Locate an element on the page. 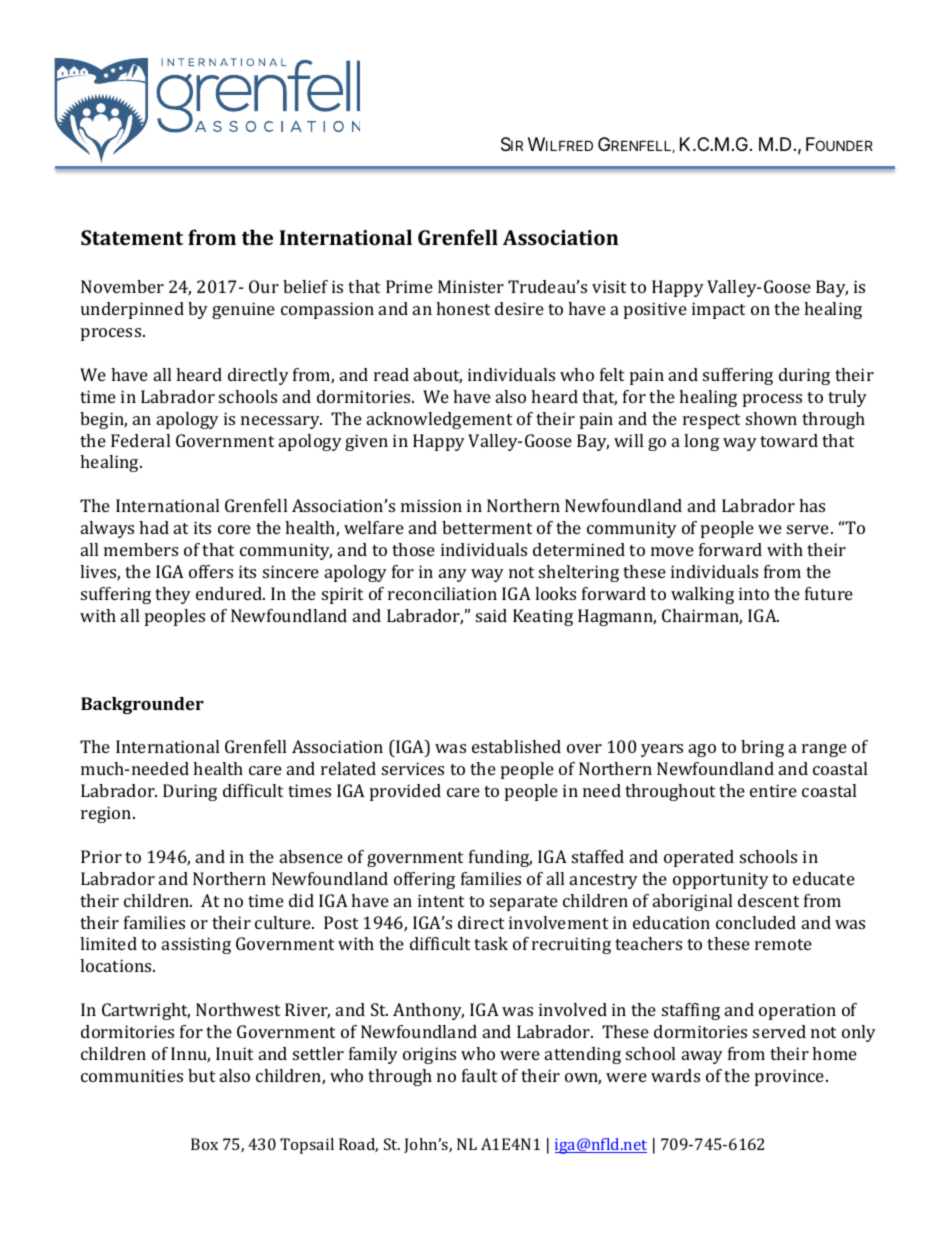 Image resolution: width=952 pixels, height=1233 pixels. betterment is located at coordinates (487, 527).
